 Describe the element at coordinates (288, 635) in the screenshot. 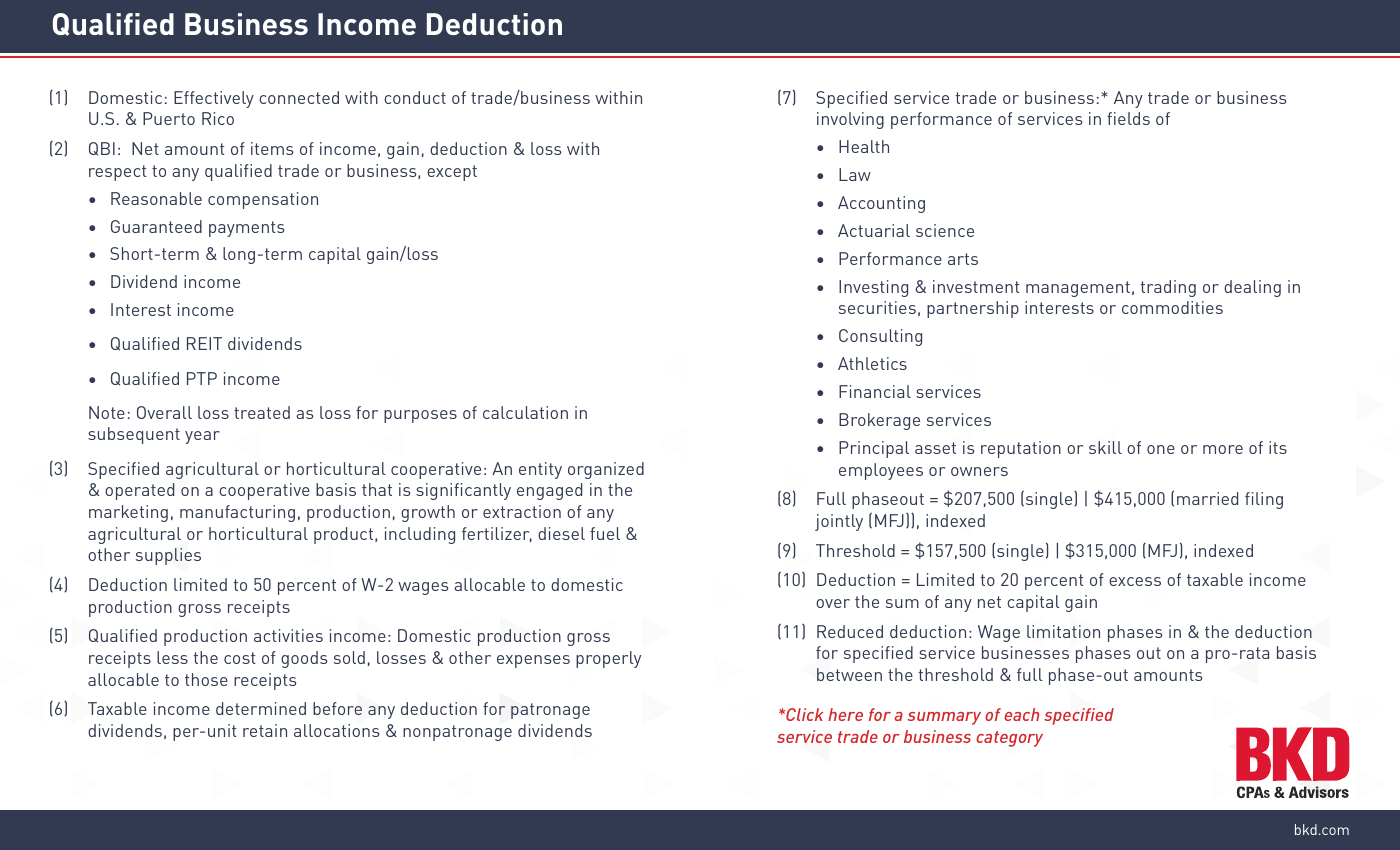

I see `activities` at that location.
